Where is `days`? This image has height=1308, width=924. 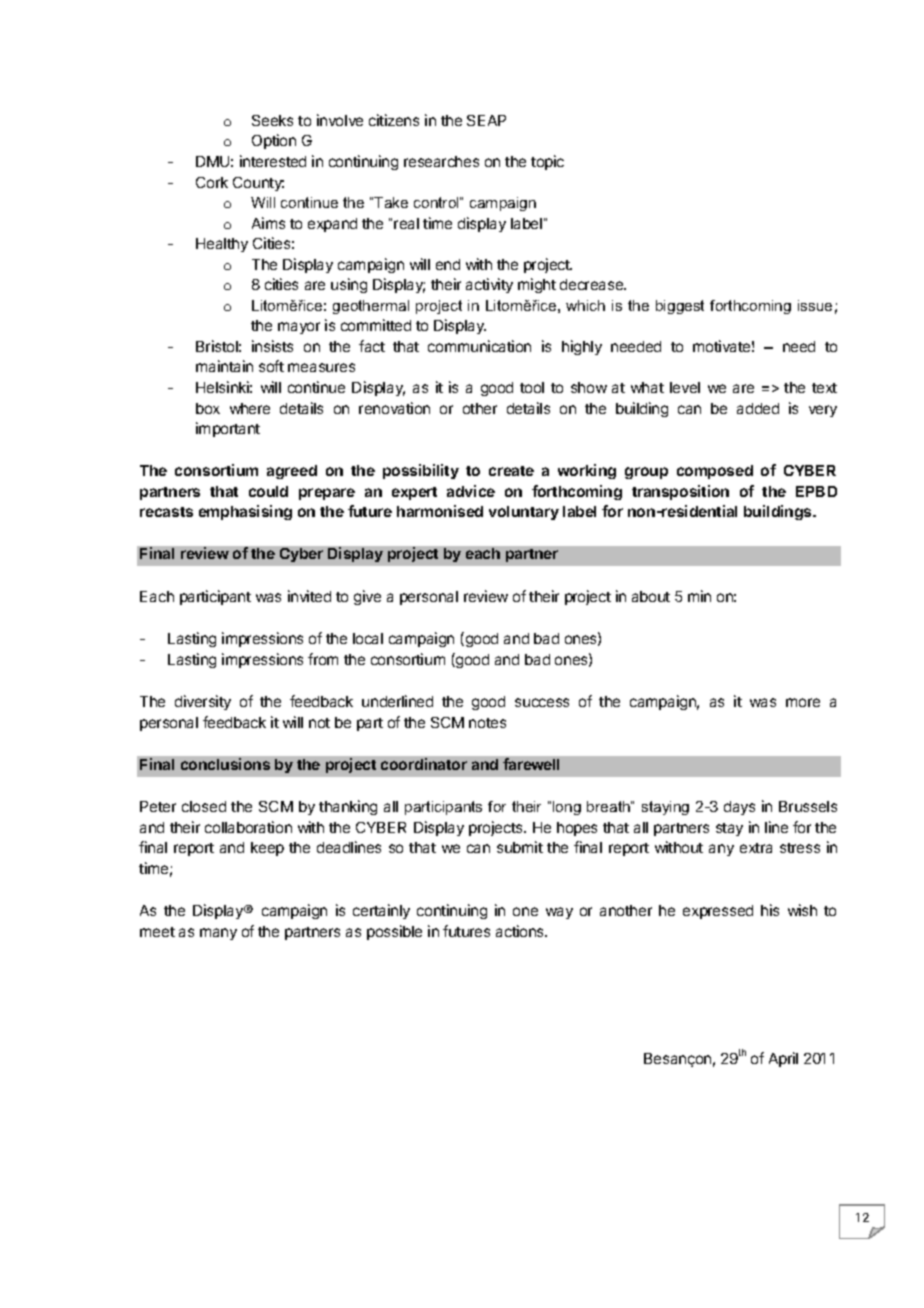 days is located at coordinates (739, 808).
